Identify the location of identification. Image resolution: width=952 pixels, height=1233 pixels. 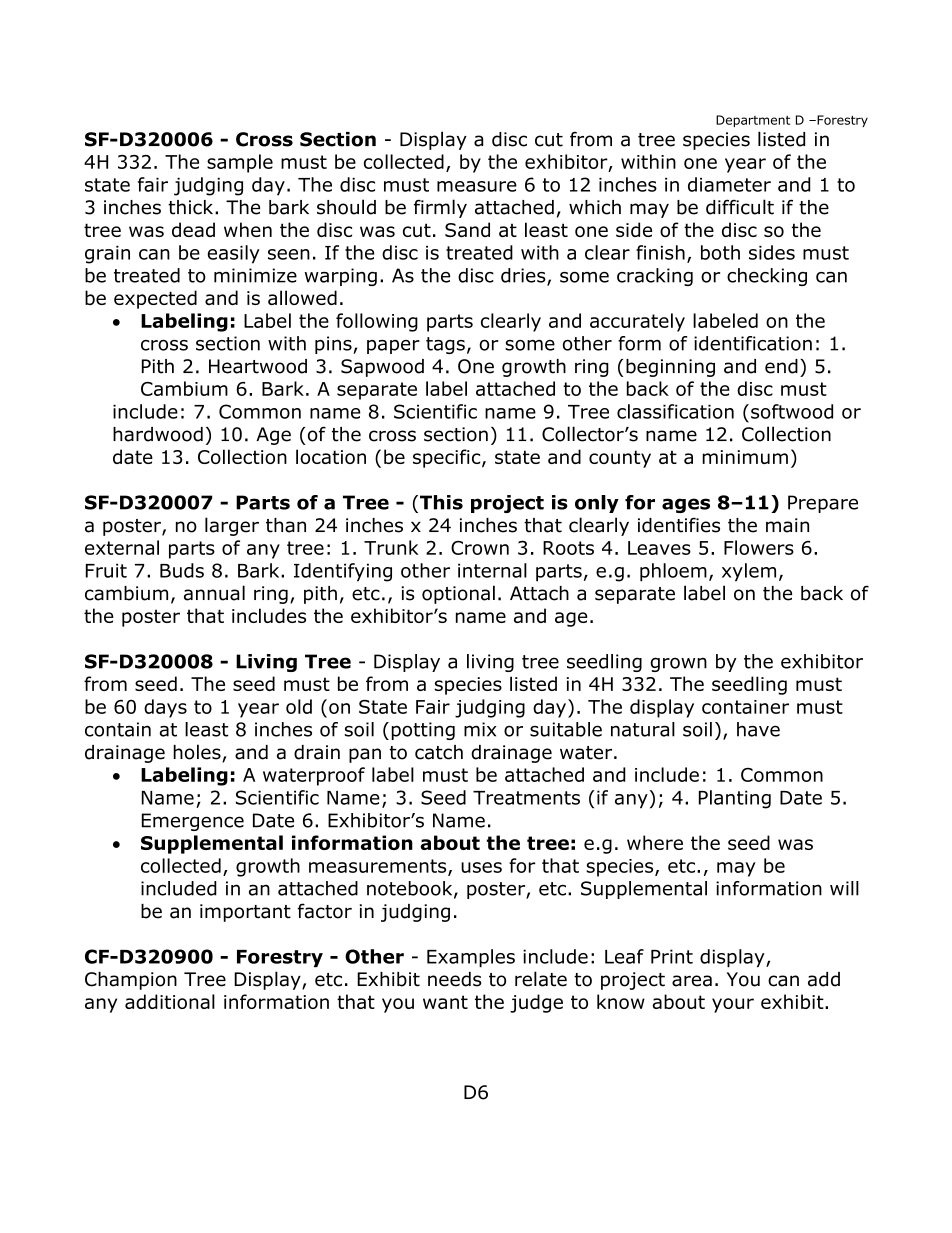
(753, 343).
